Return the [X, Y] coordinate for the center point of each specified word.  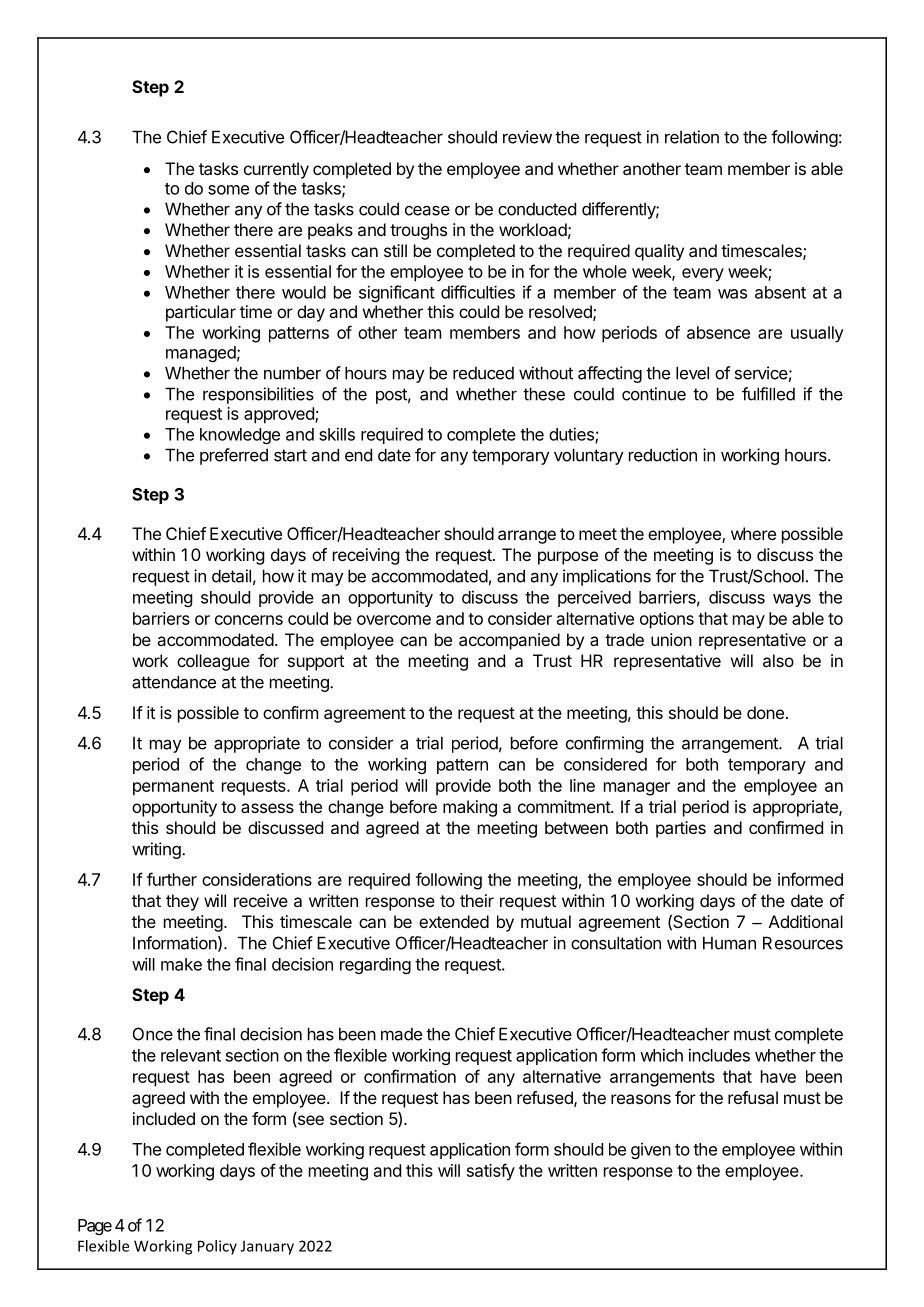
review [527, 137]
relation [692, 137]
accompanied [509, 641]
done [765, 712]
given [651, 1150]
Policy [217, 1247]
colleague [213, 662]
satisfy [491, 1172]
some [228, 190]
